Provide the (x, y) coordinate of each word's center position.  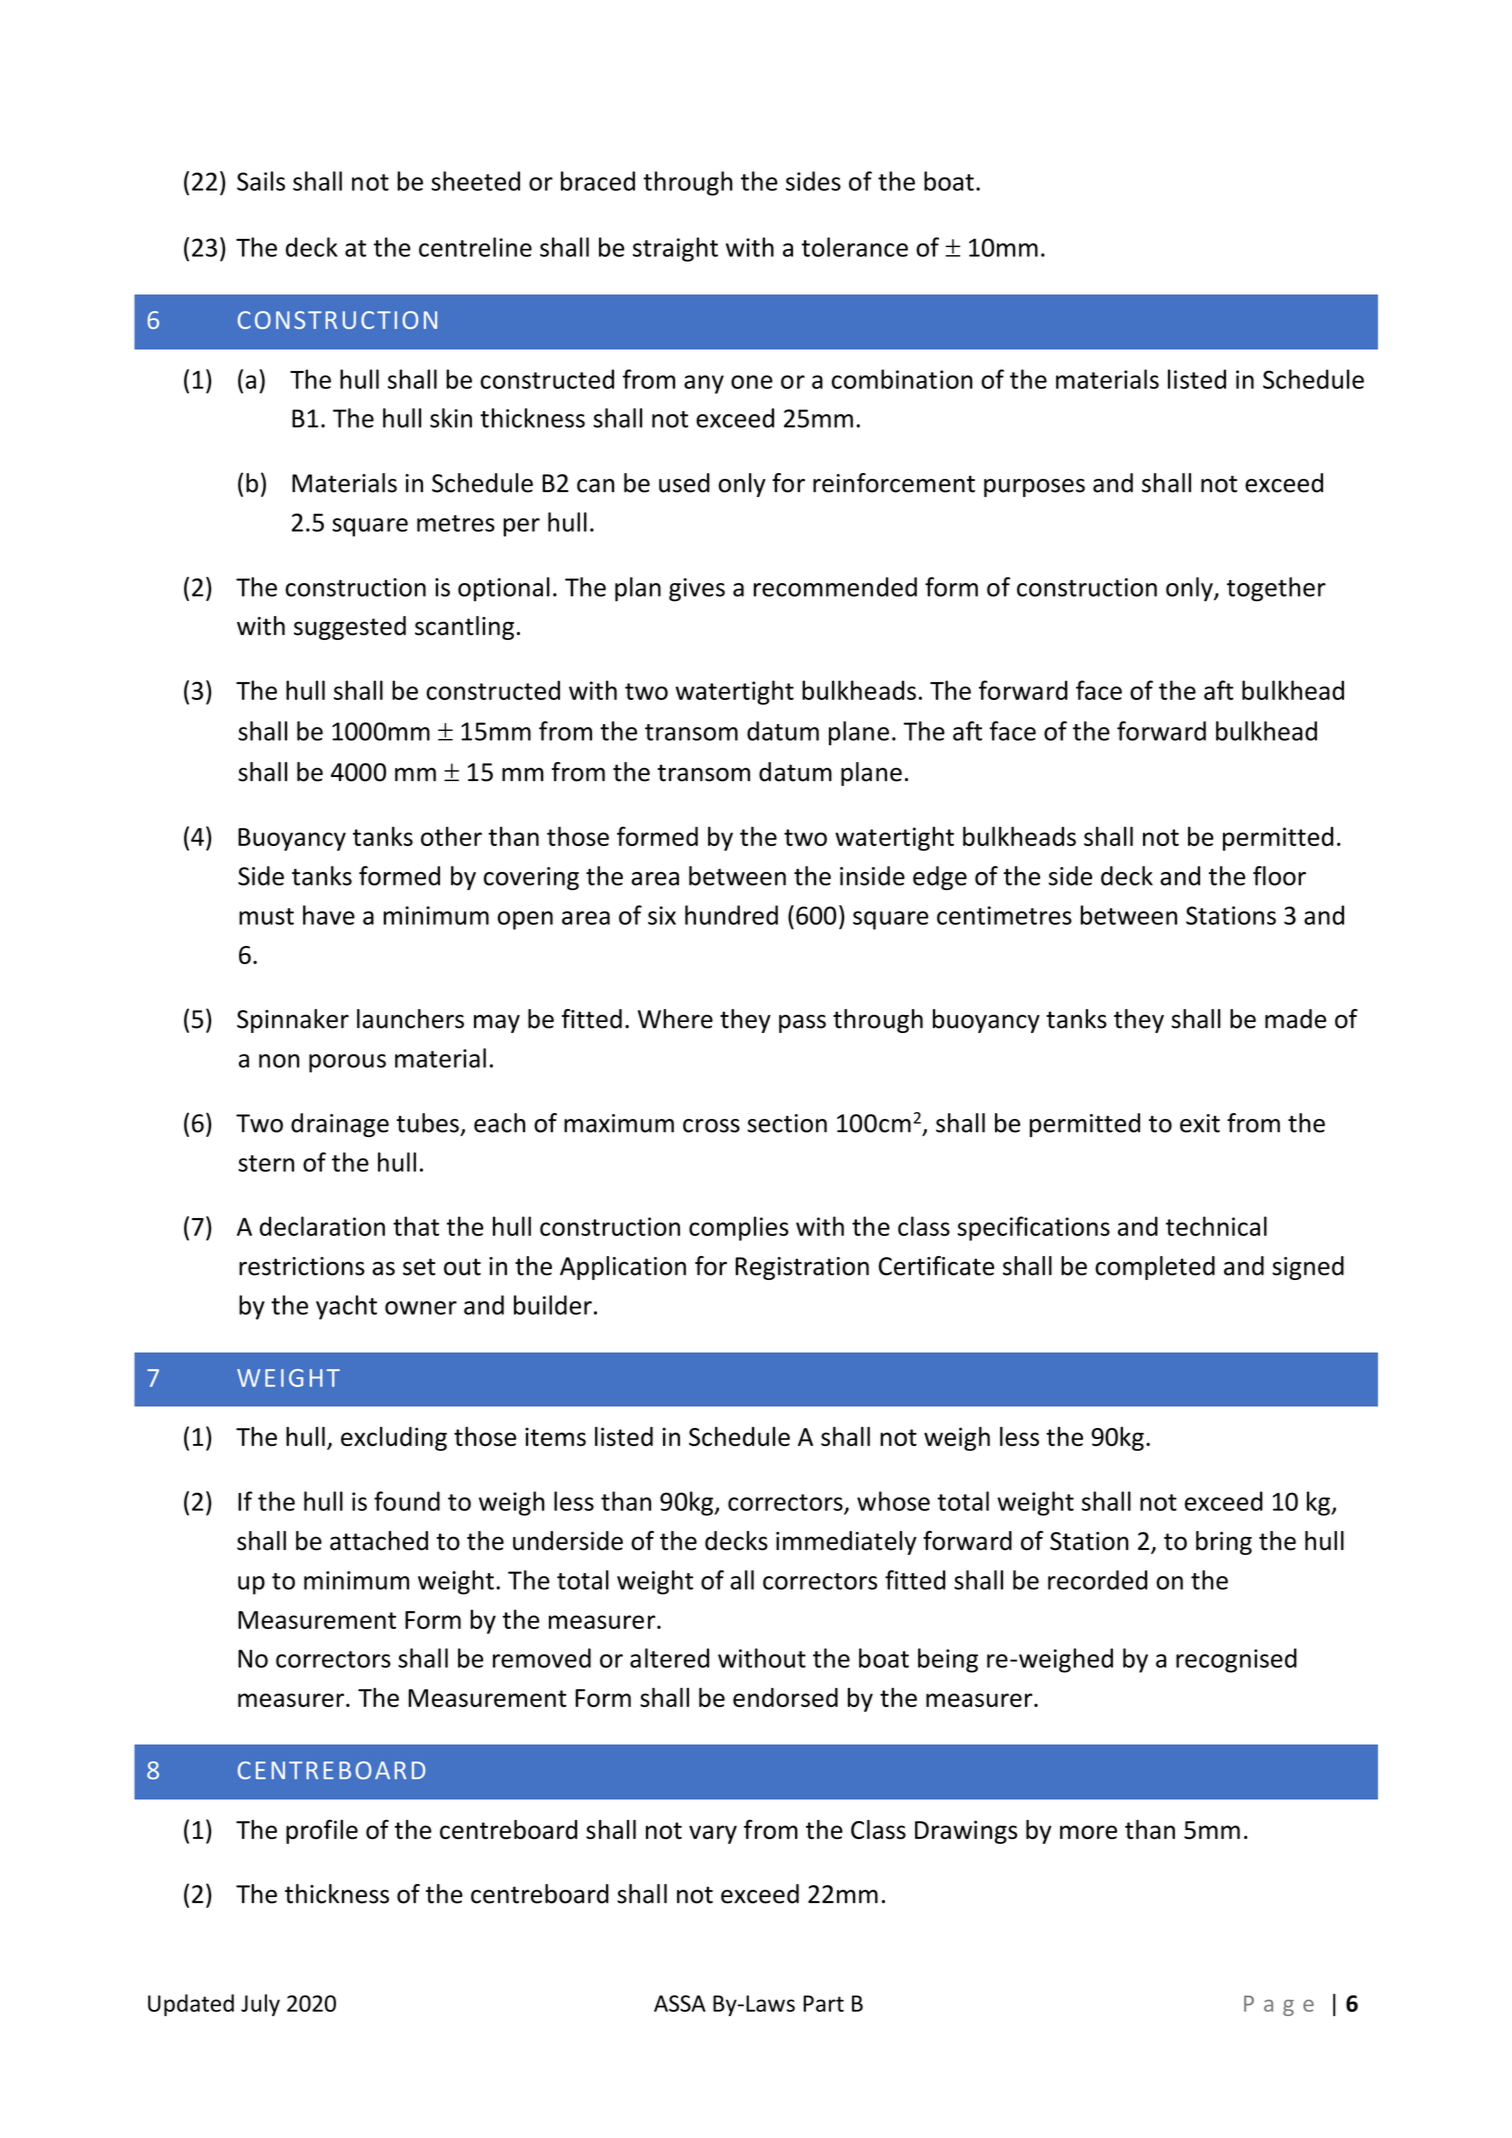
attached (379, 1541)
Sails (261, 181)
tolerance (854, 247)
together (1276, 589)
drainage (340, 1125)
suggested (350, 628)
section (787, 1123)
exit (1200, 1123)
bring (1224, 1543)
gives (697, 590)
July (260, 2005)
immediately (846, 1543)
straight (675, 249)
